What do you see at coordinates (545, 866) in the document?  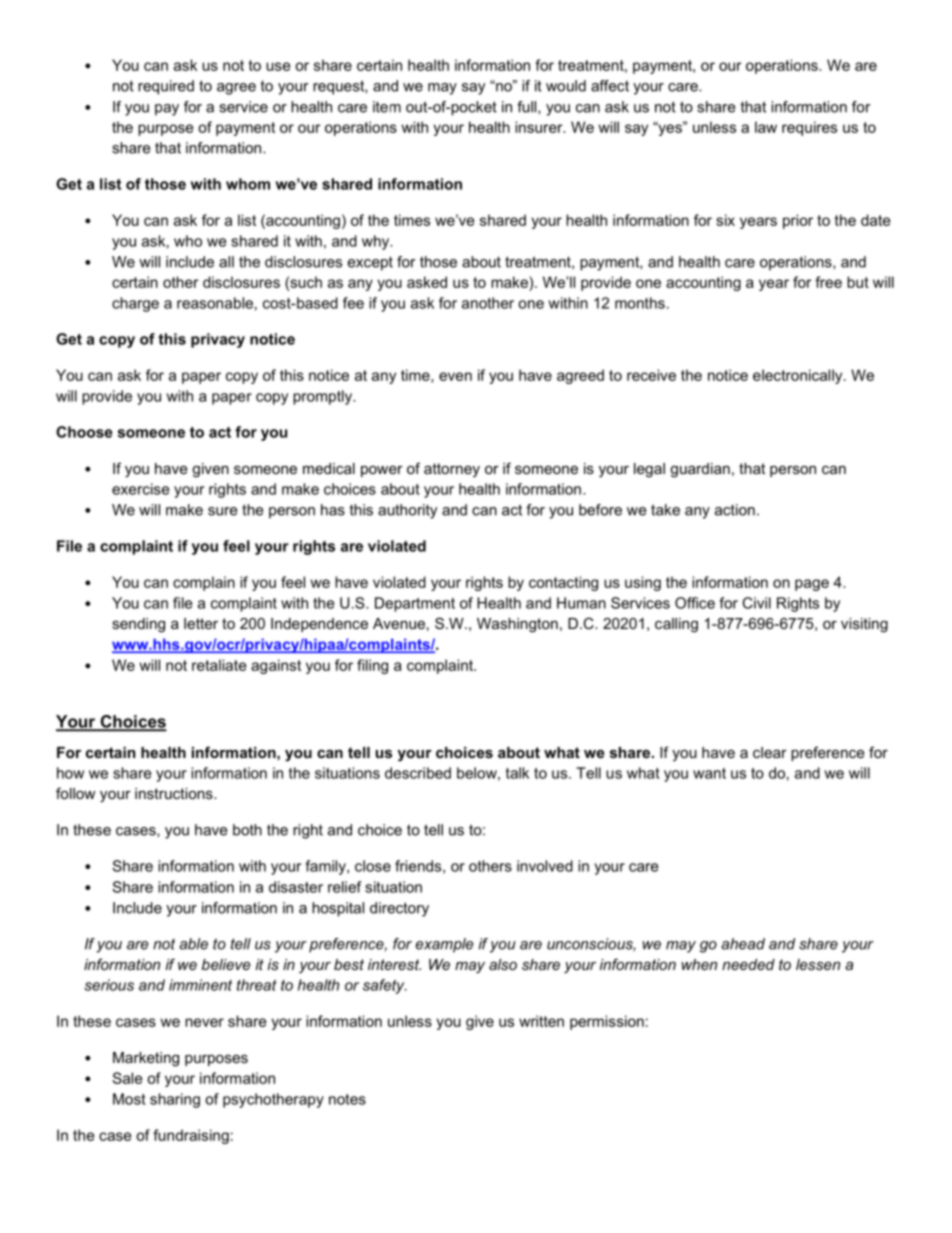 I see `involved` at bounding box center [545, 866].
